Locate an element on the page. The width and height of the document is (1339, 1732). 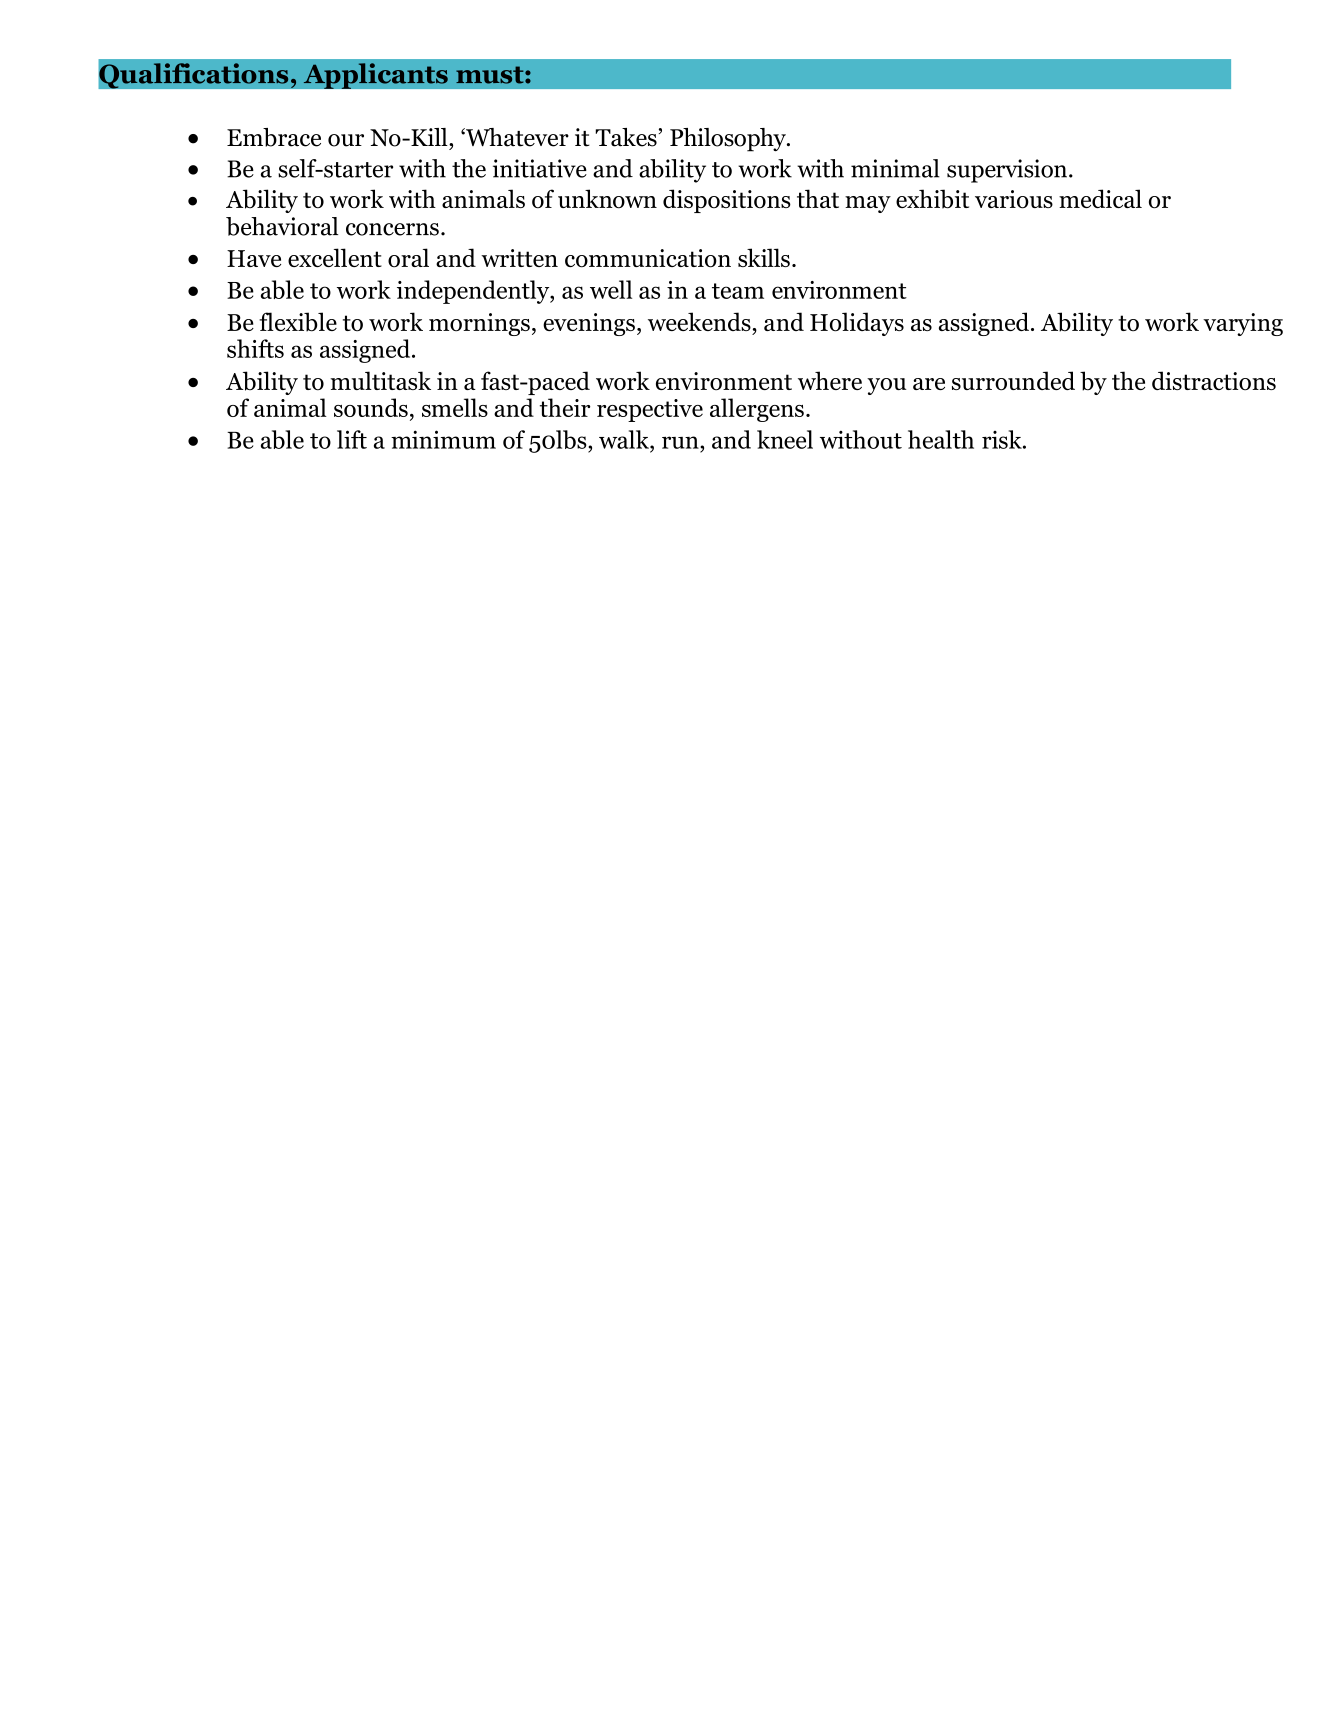
weekends is located at coordinates (699, 321).
